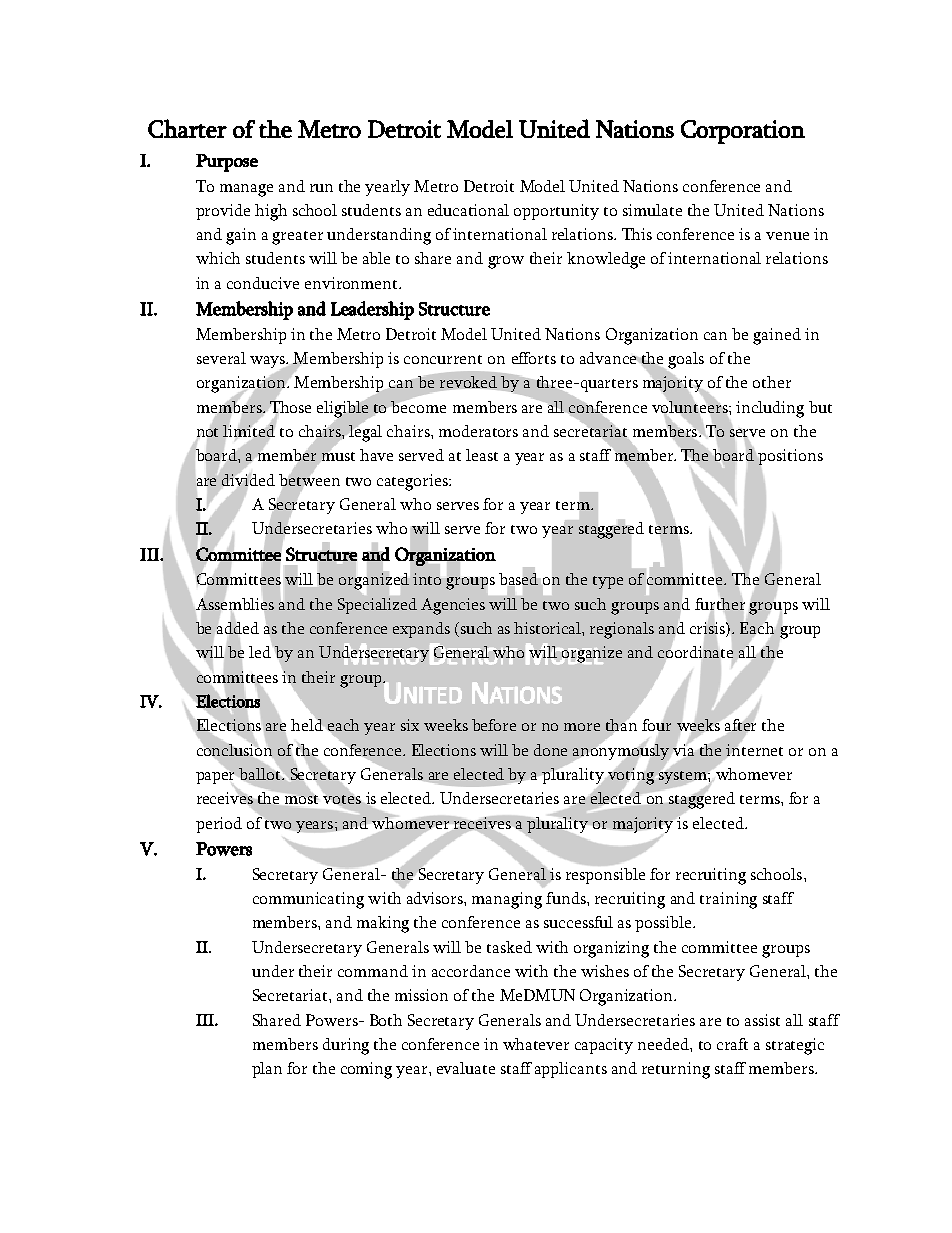 Image resolution: width=952 pixels, height=1233 pixels. Describe the element at coordinates (267, 1070) in the screenshot. I see `plan` at that location.
